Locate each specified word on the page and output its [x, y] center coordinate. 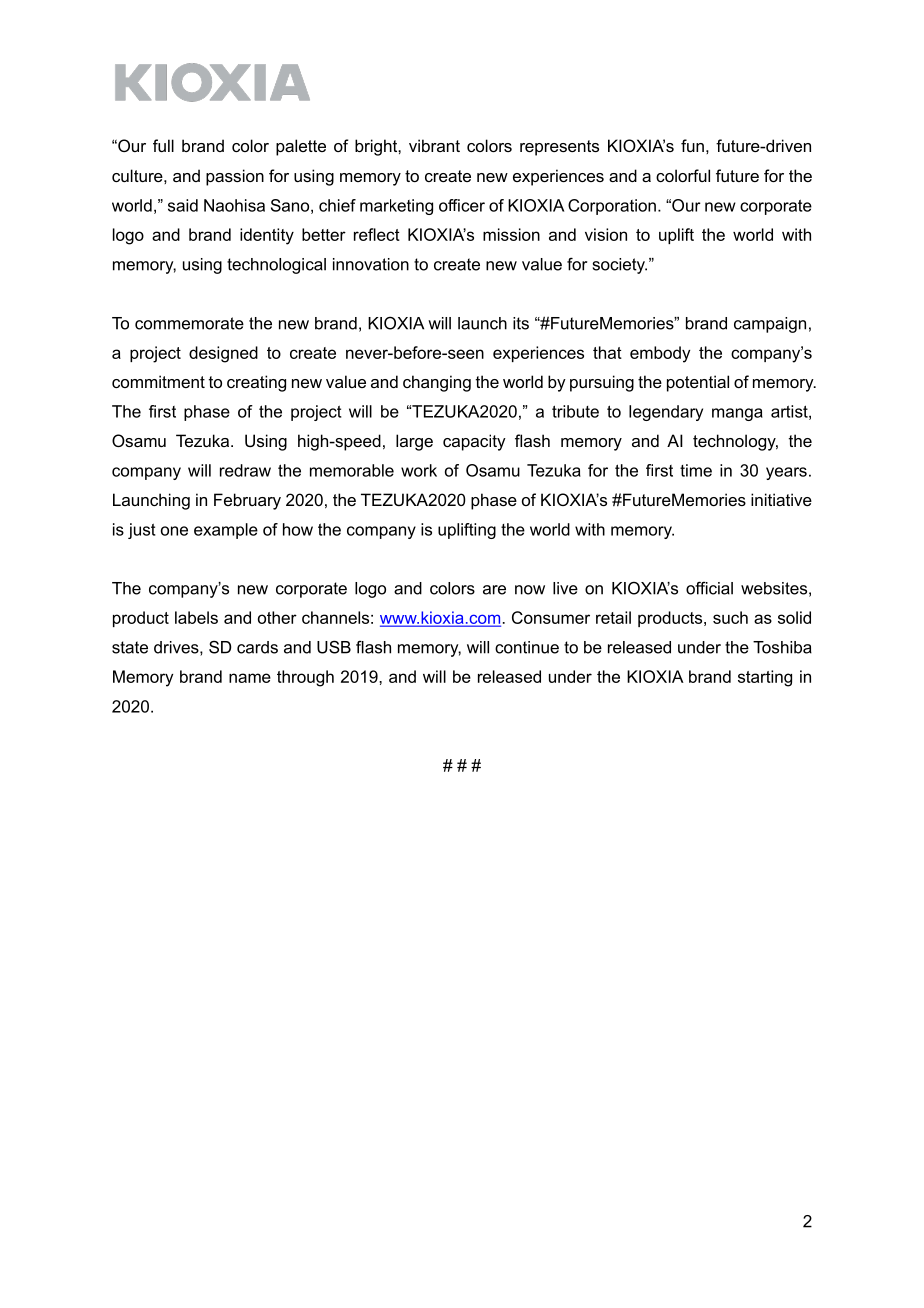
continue [527, 647]
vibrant [434, 145]
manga [737, 414]
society [620, 266]
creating [256, 383]
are [494, 590]
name [250, 678]
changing [437, 383]
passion [235, 177]
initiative [781, 499]
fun [692, 145]
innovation [371, 264]
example [226, 531]
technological [276, 266]
